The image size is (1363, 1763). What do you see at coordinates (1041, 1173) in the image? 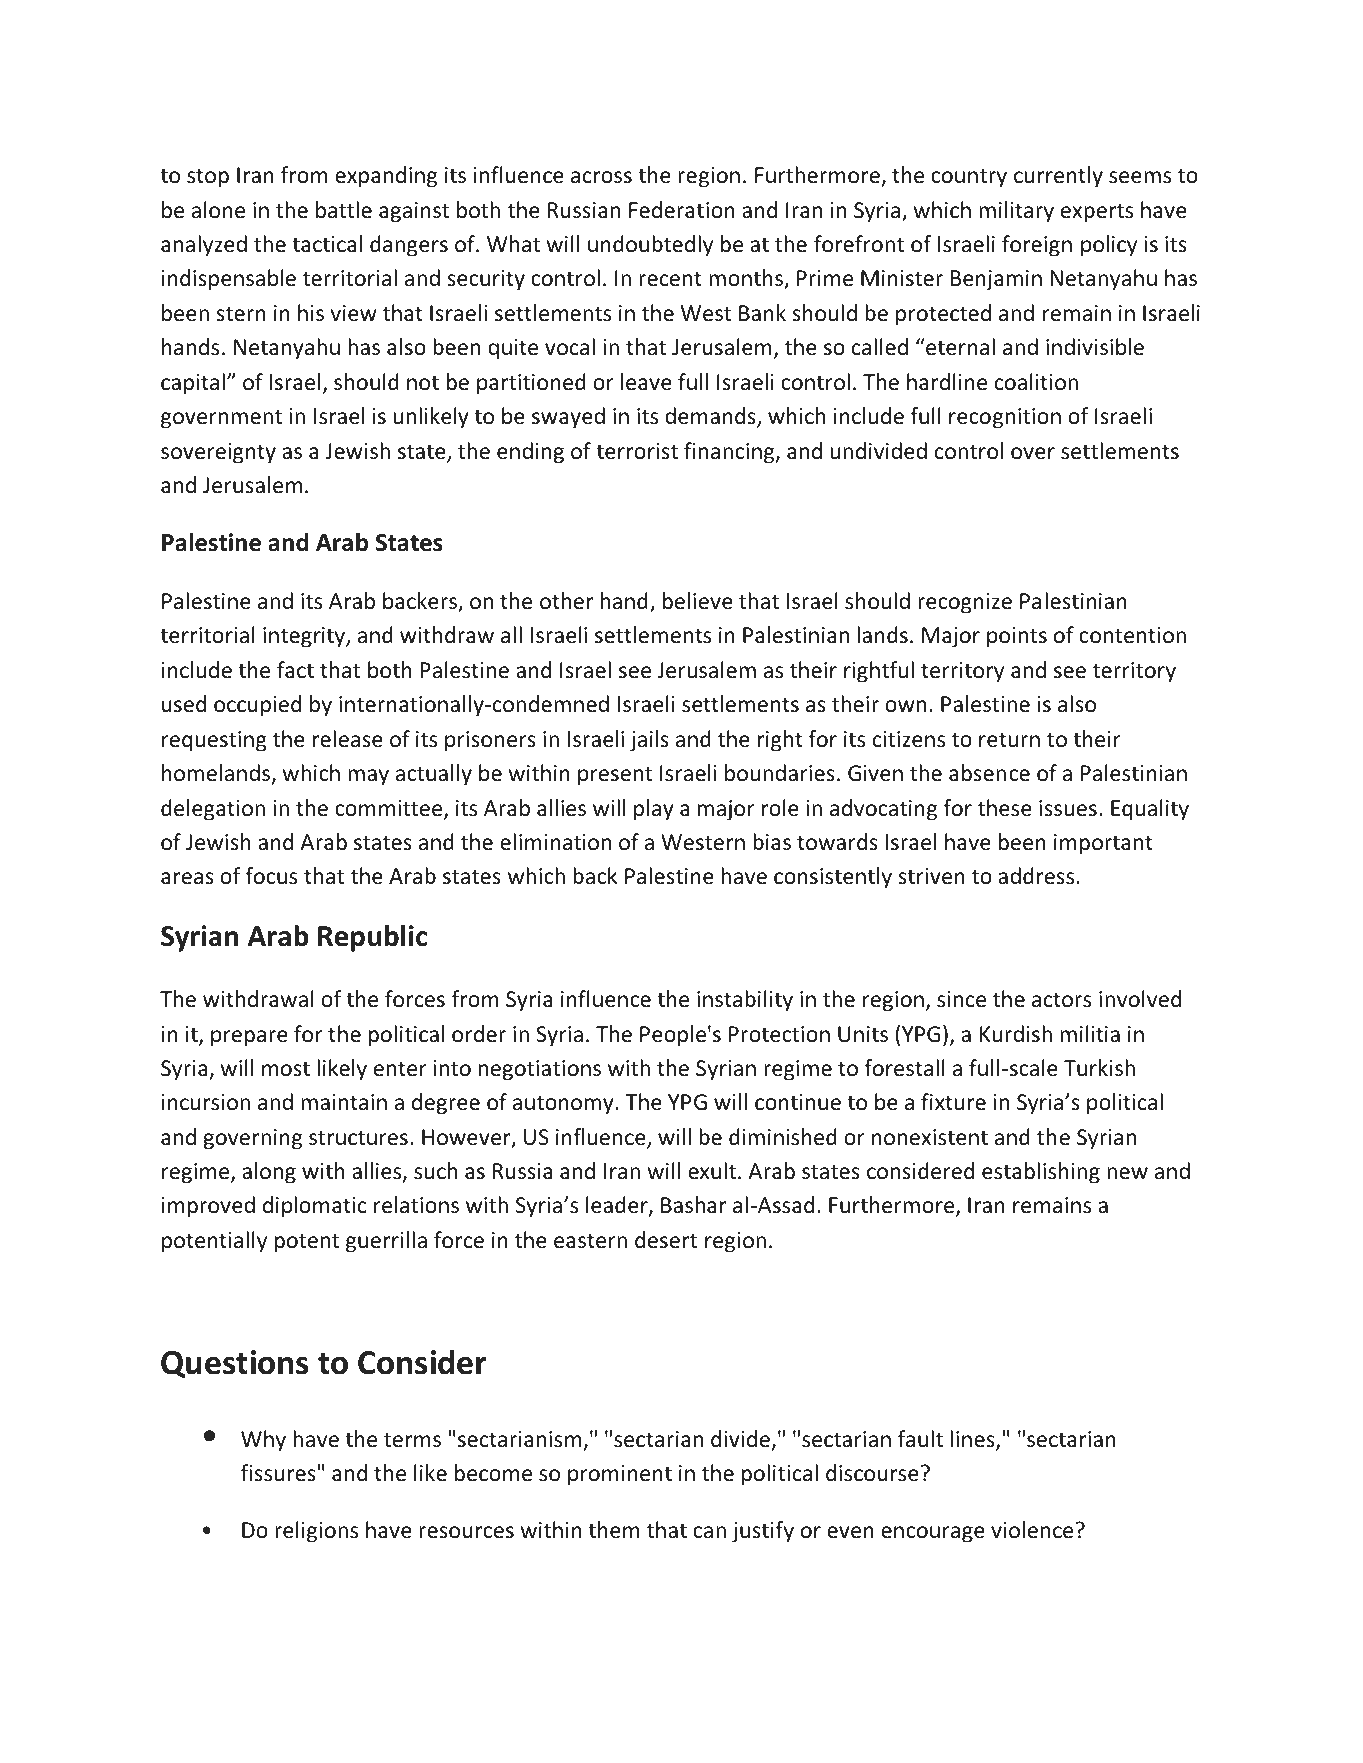
I see `establishing` at bounding box center [1041, 1173].
